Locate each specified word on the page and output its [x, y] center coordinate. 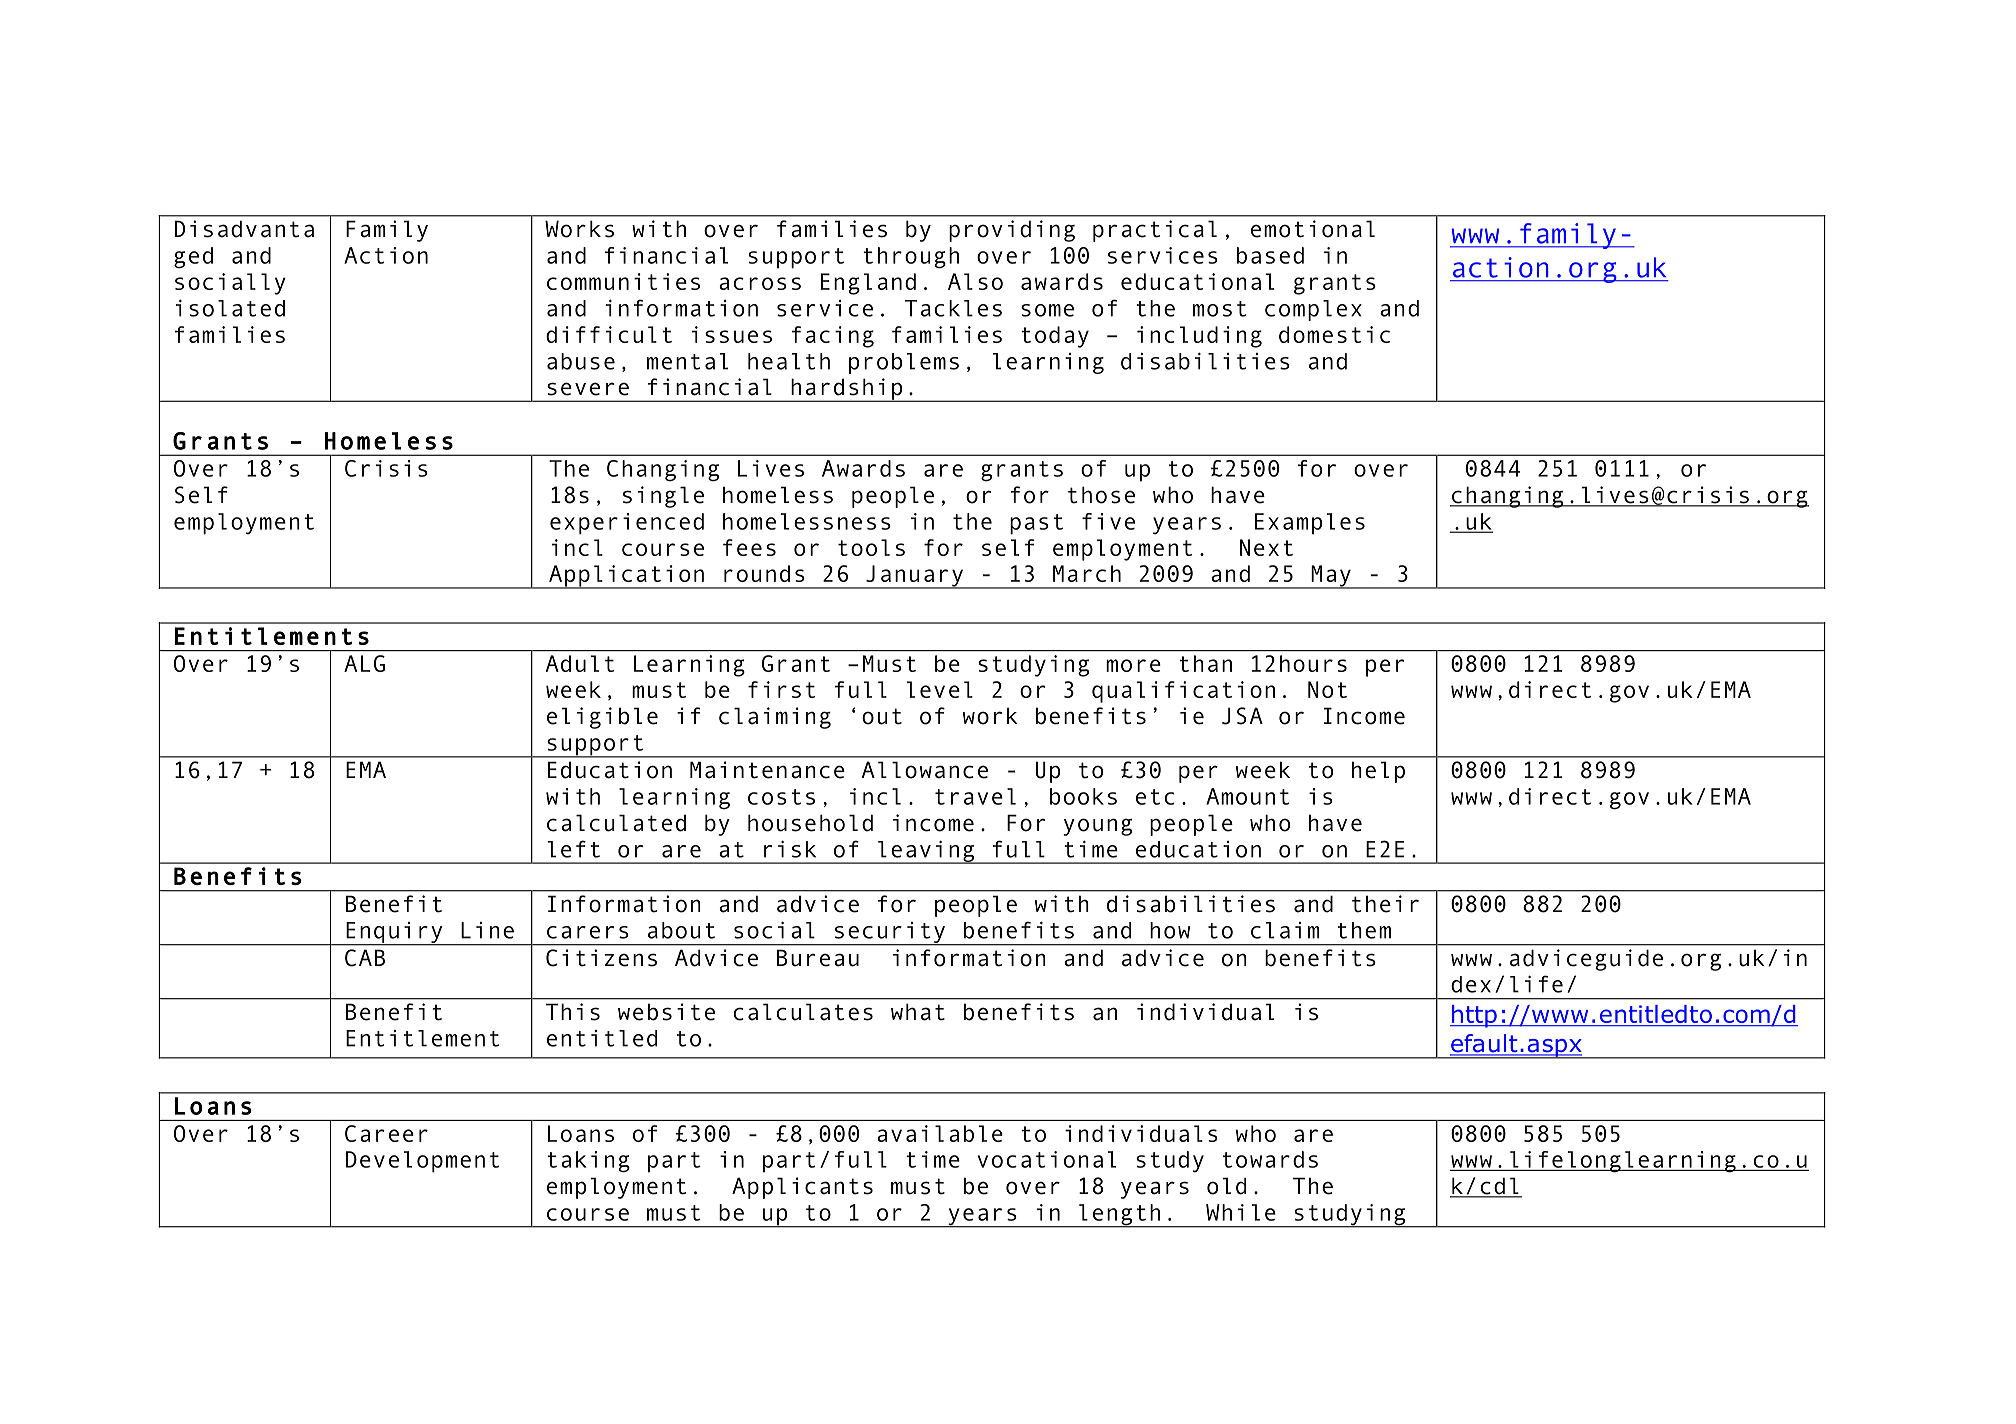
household [810, 823]
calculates [803, 1012]
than [1205, 663]
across [760, 283]
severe [588, 389]
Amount [1248, 796]
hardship [847, 390]
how [1170, 930]
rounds [764, 573]
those [1101, 495]
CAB [365, 958]
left [574, 849]
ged [193, 258]
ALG [364, 663]
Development [423, 1162]
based [1270, 255]
